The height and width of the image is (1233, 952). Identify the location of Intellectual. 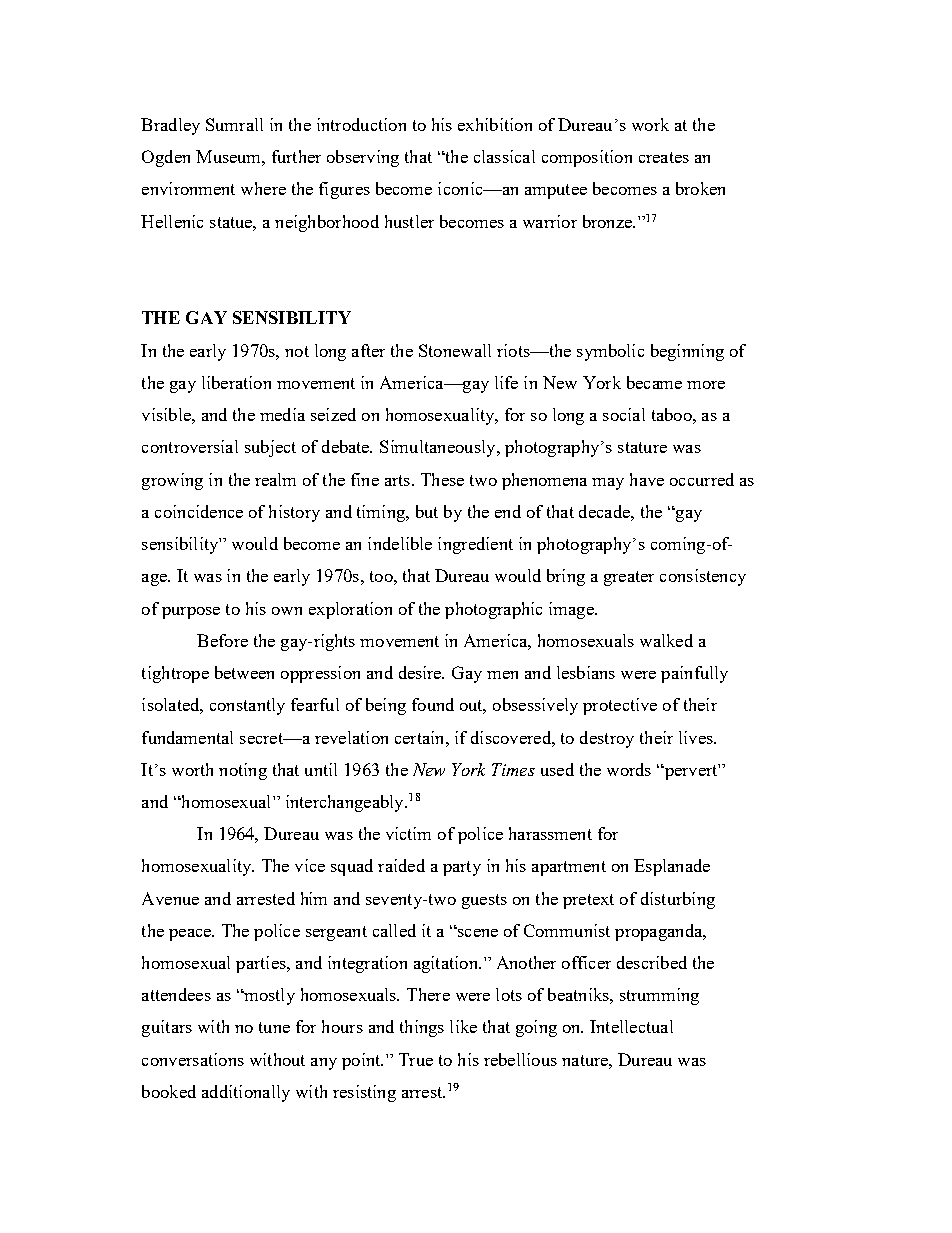
(631, 1026).
